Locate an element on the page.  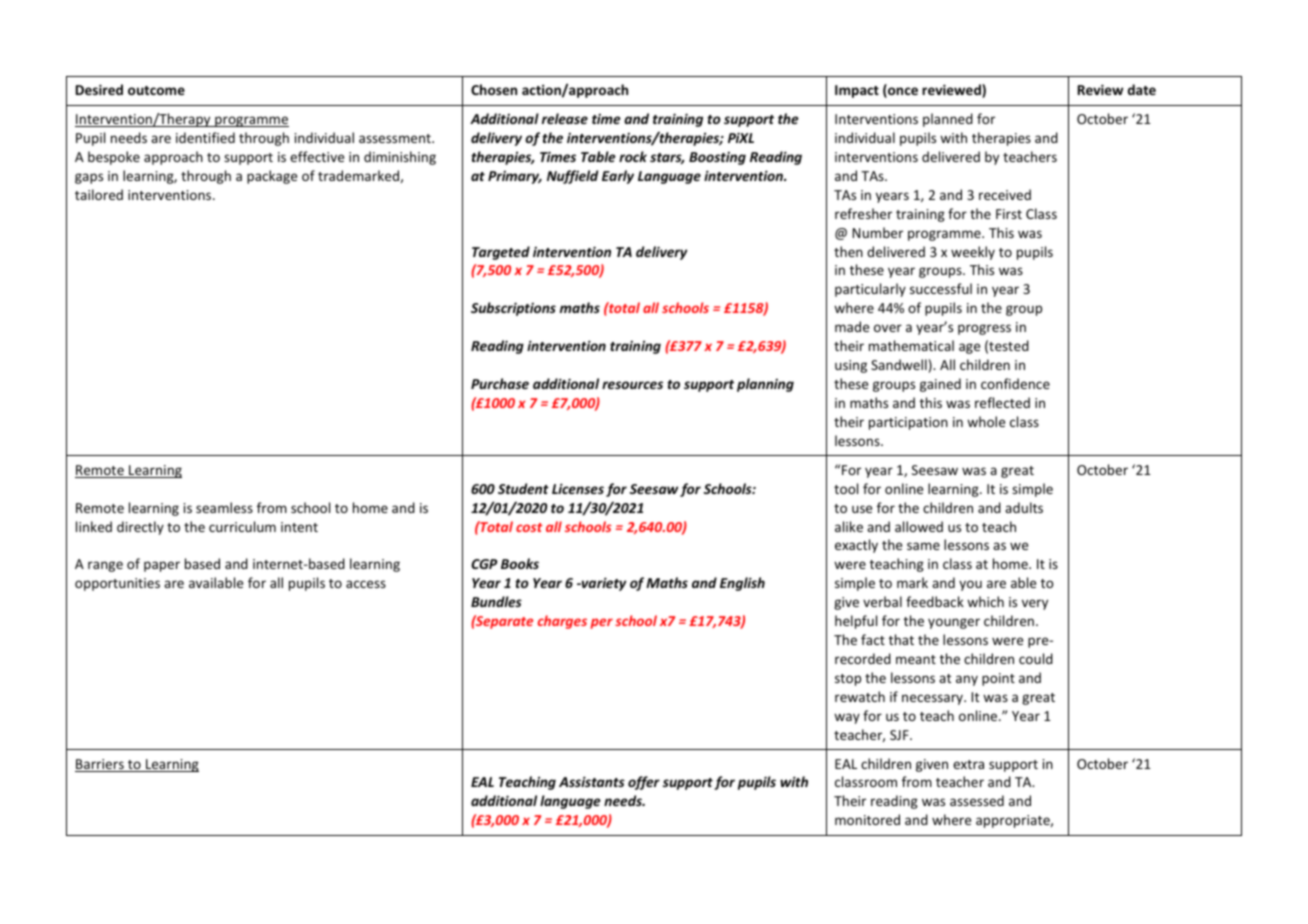
assessed is located at coordinates (977, 800).
